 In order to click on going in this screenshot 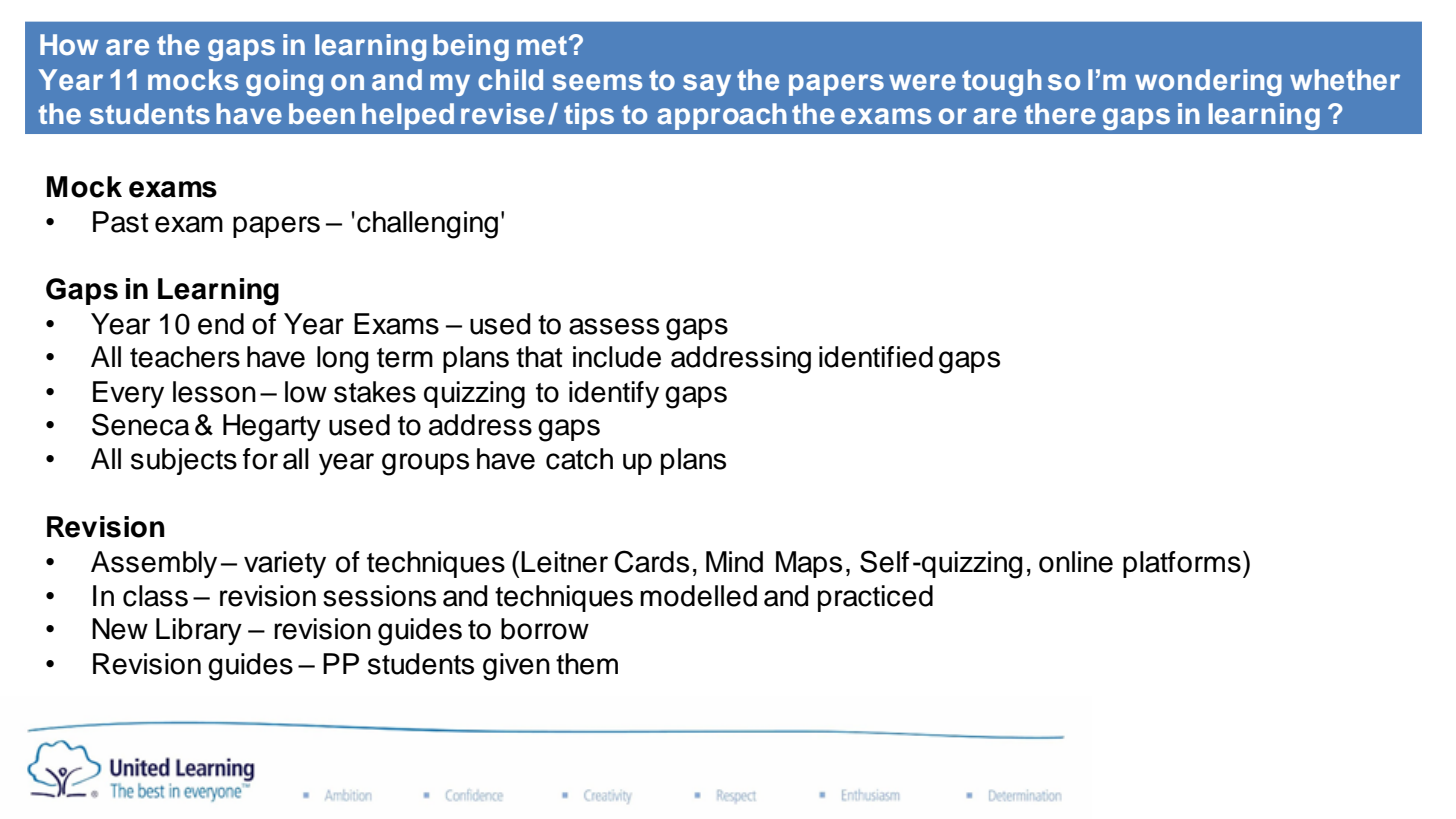, I will do `click(284, 82)`.
